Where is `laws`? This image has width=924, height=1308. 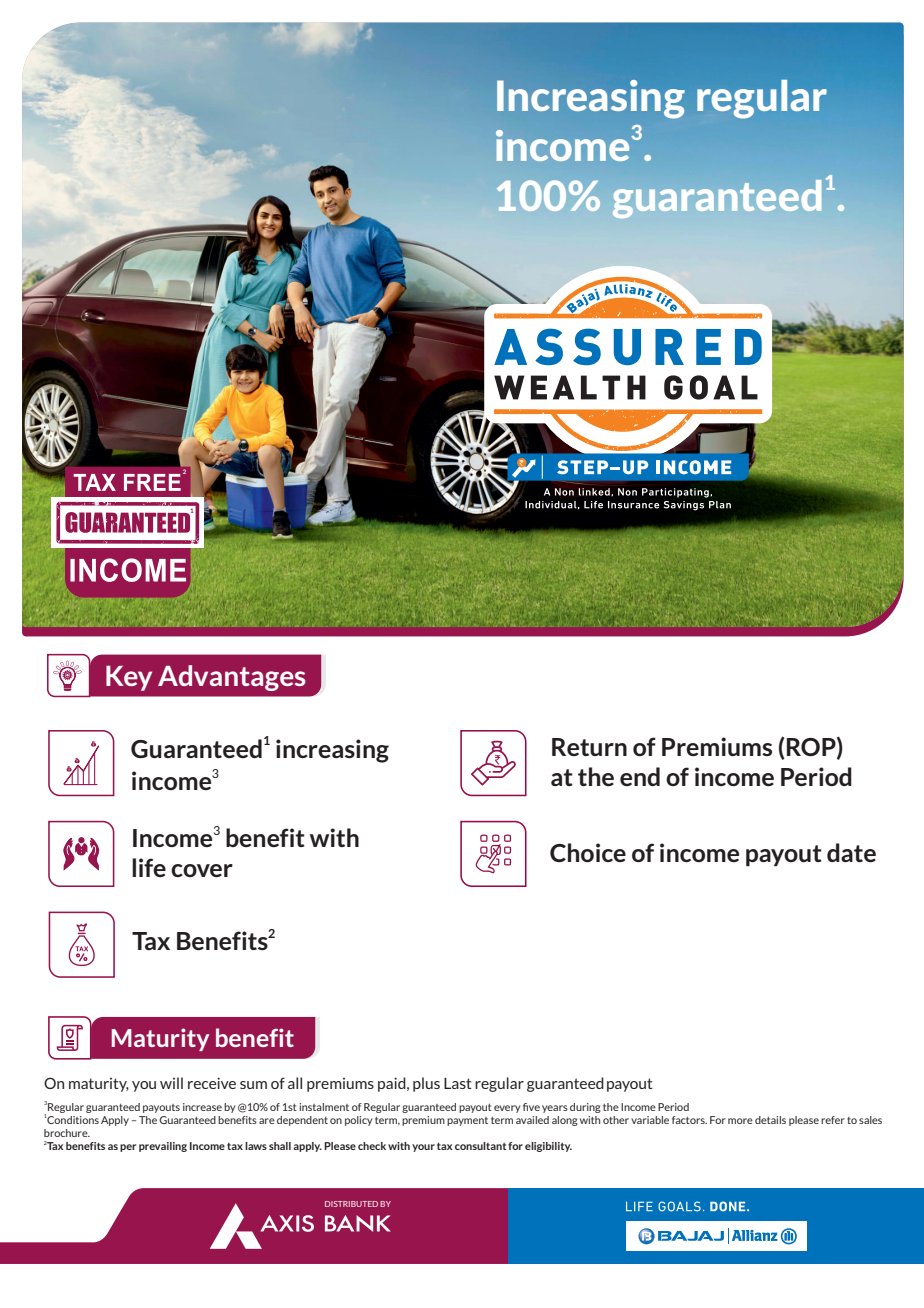
laws is located at coordinates (256, 1146).
